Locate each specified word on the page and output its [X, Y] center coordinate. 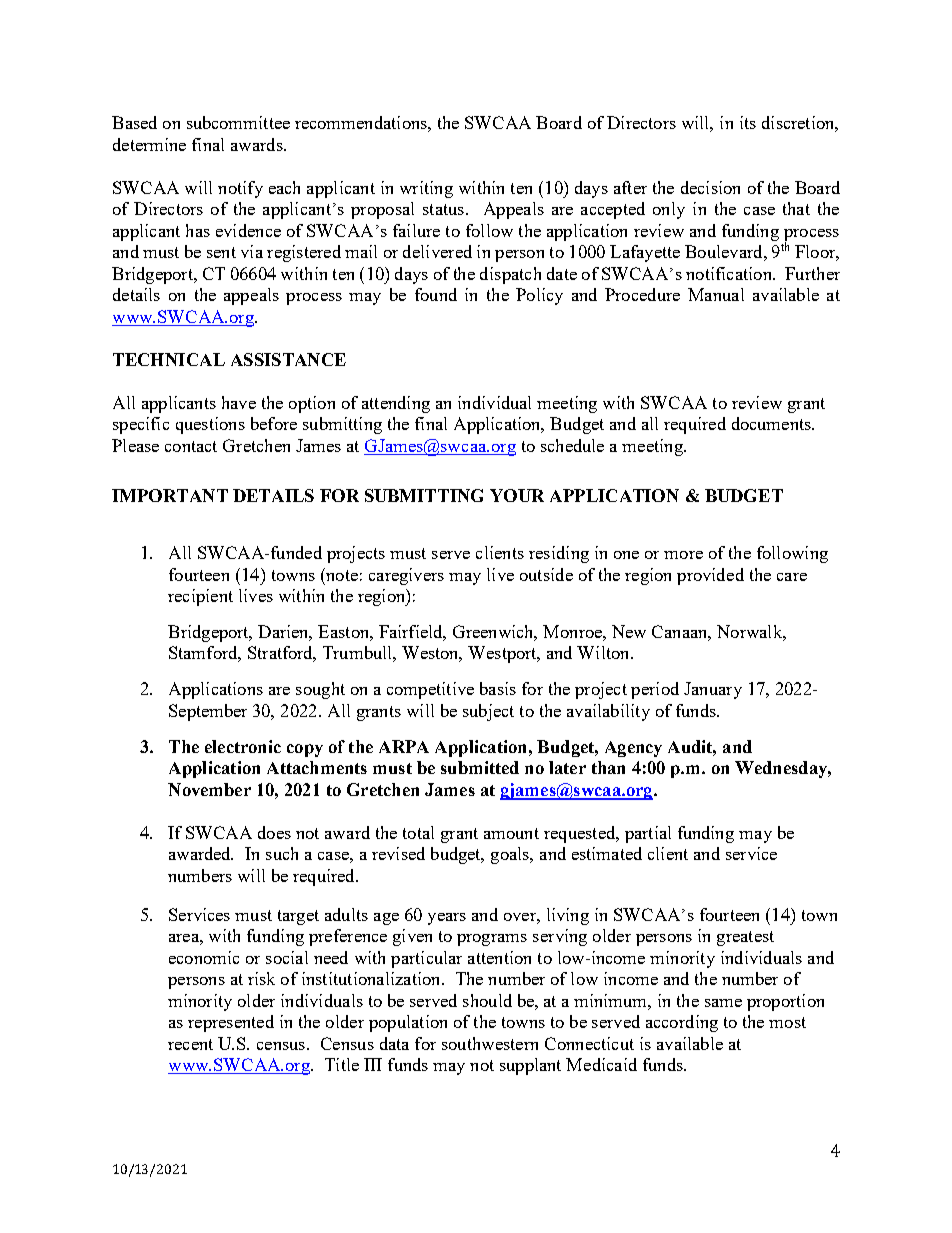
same [723, 1003]
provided [710, 576]
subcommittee [238, 122]
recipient [200, 597]
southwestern [490, 1043]
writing [426, 189]
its [748, 122]
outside [546, 574]
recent [190, 1044]
